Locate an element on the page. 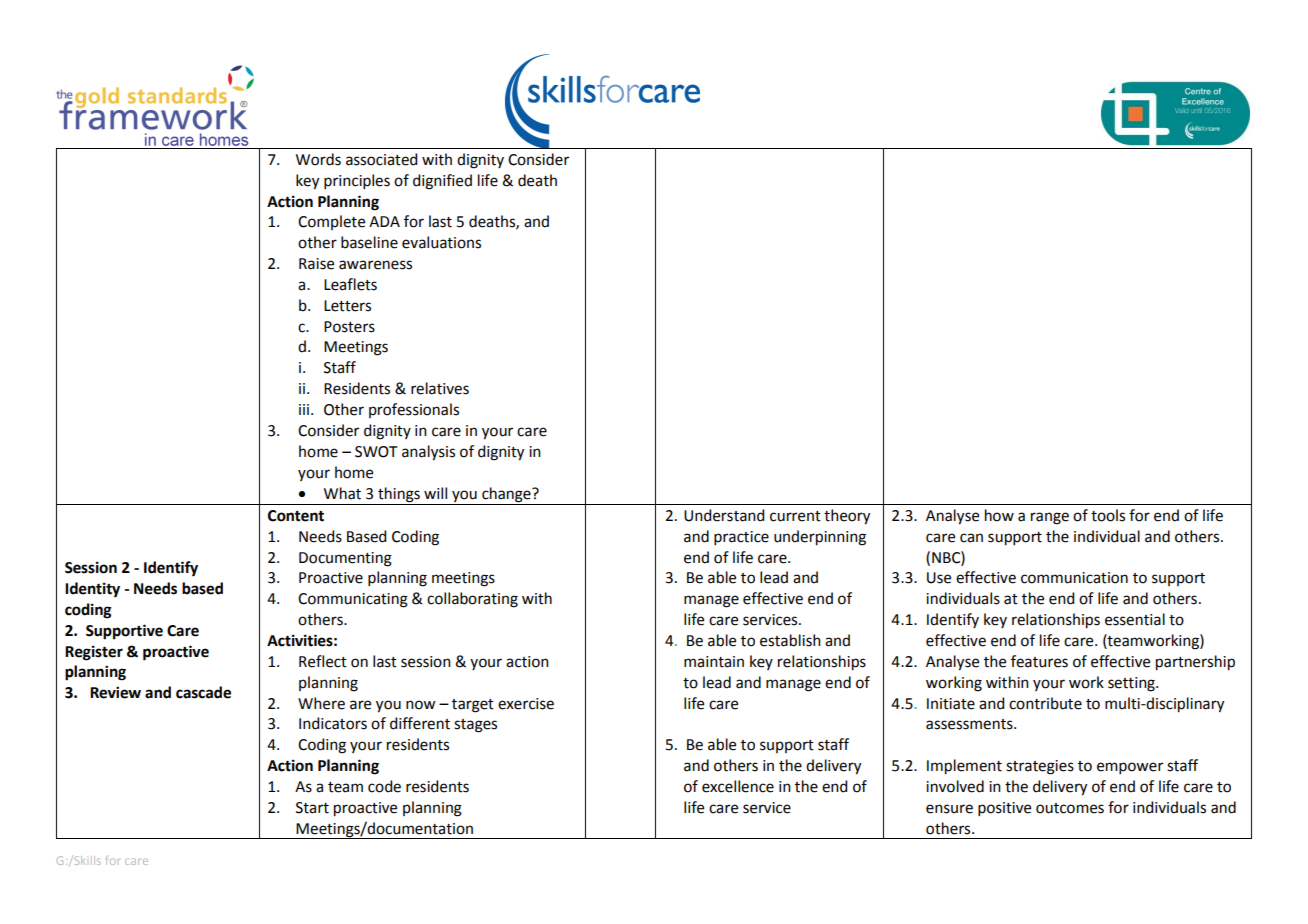 The image size is (1308, 924). tools is located at coordinates (1108, 515).
